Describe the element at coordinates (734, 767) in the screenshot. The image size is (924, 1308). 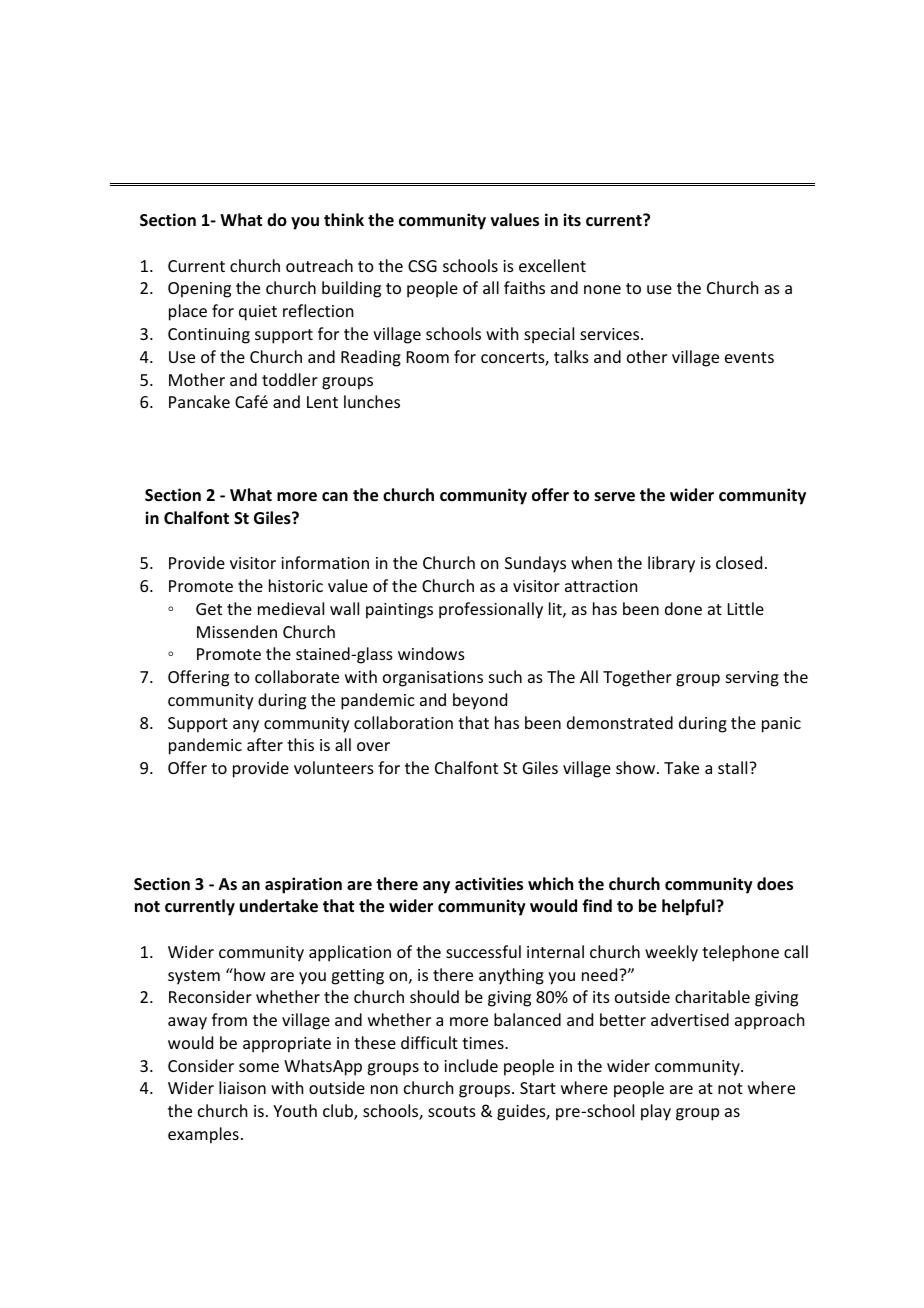
I see `stall` at that location.
